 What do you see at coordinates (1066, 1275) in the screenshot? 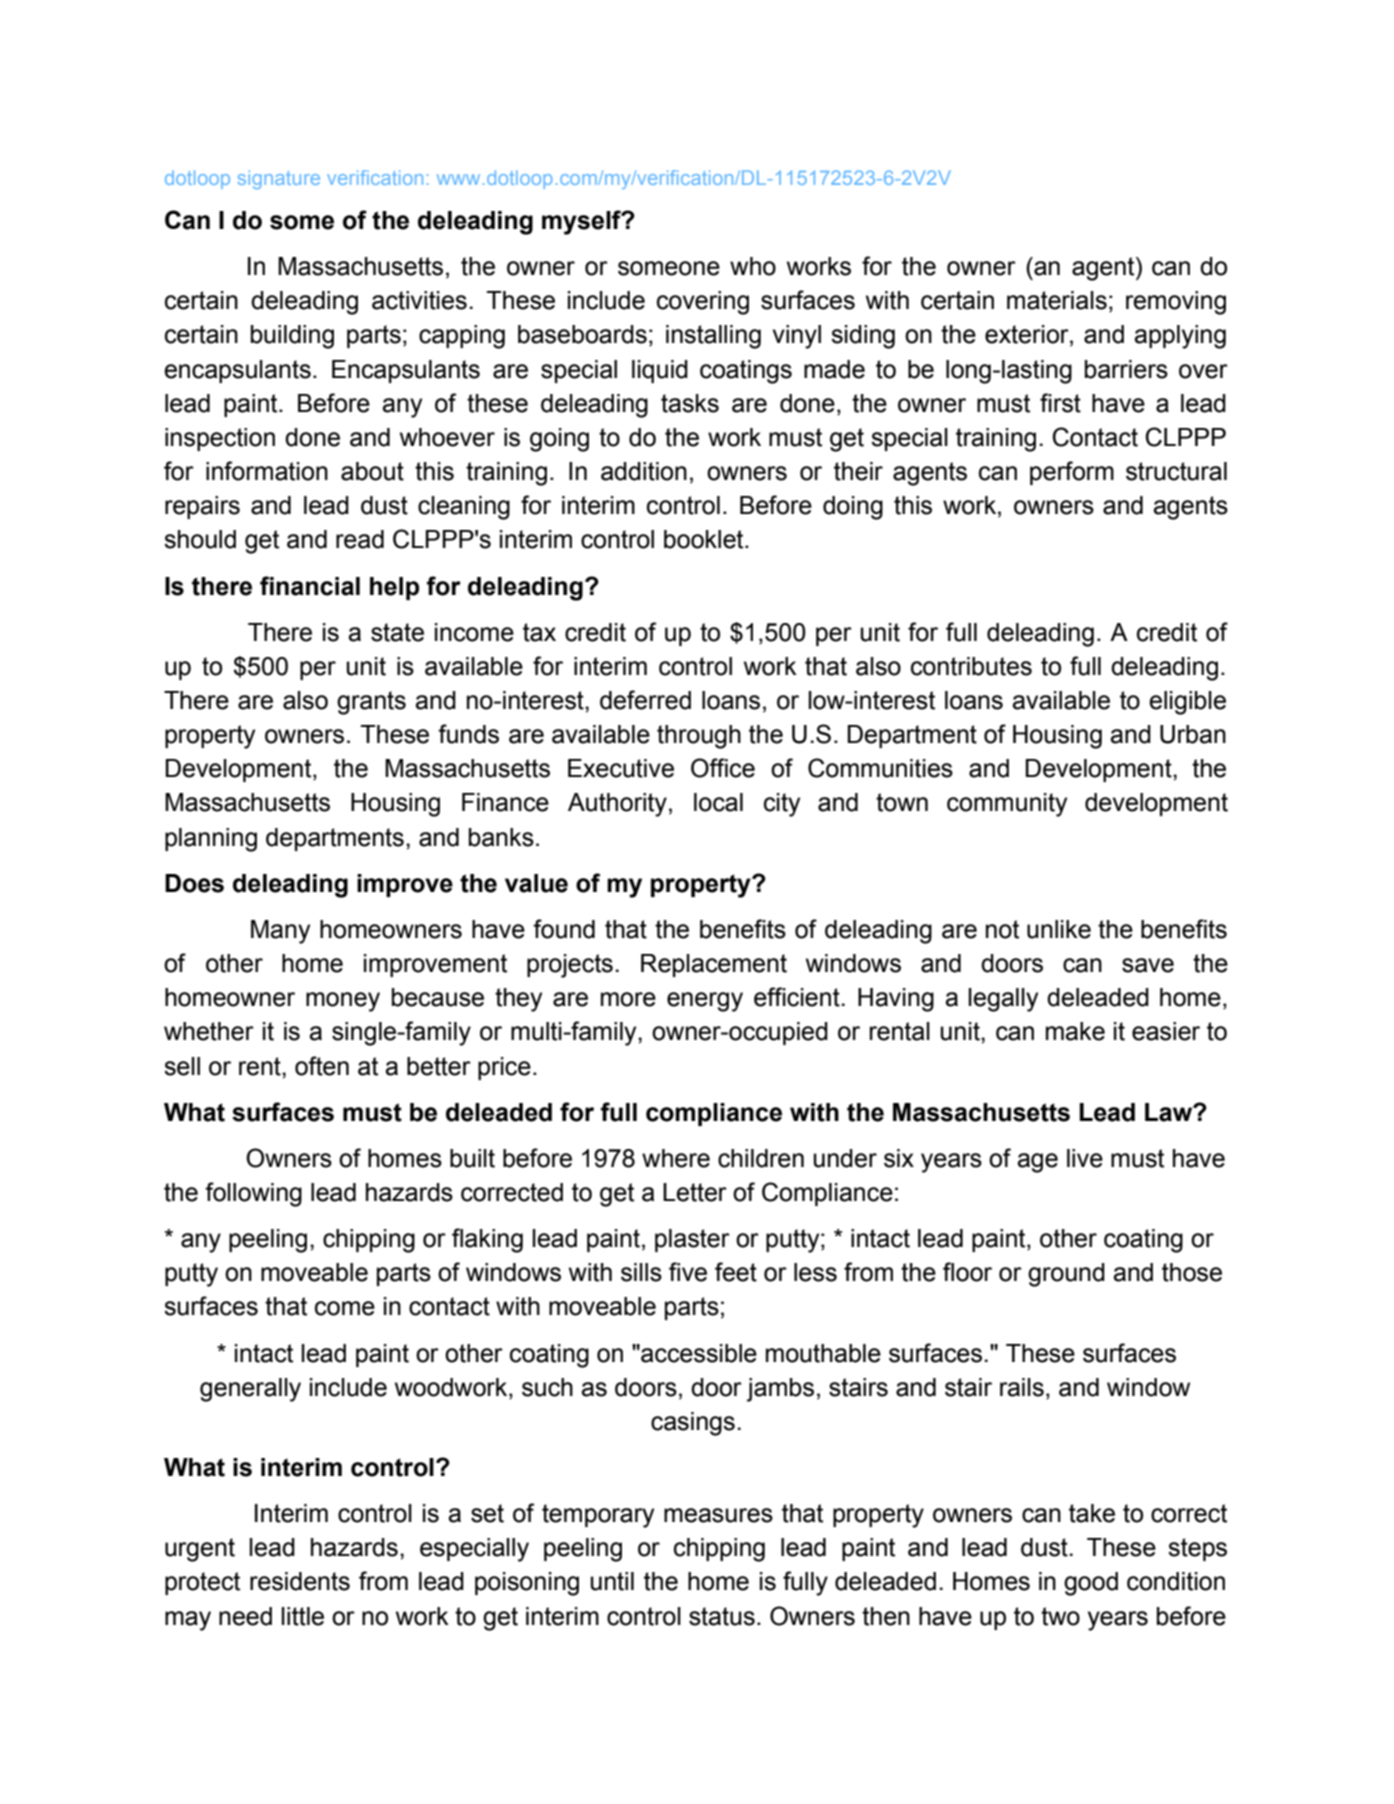
I see `ground` at bounding box center [1066, 1275].
